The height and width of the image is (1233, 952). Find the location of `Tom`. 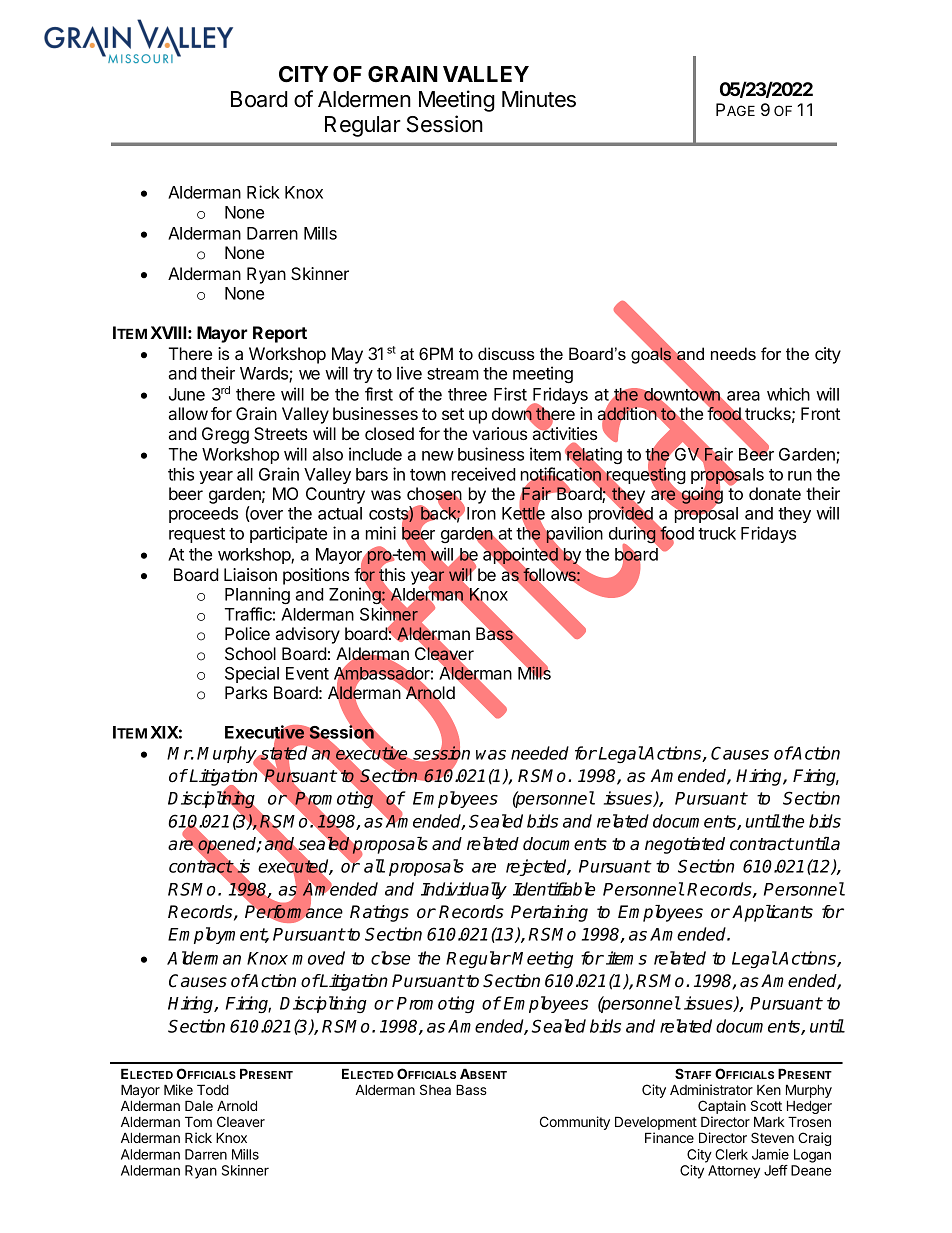

Tom is located at coordinates (198, 1121).
